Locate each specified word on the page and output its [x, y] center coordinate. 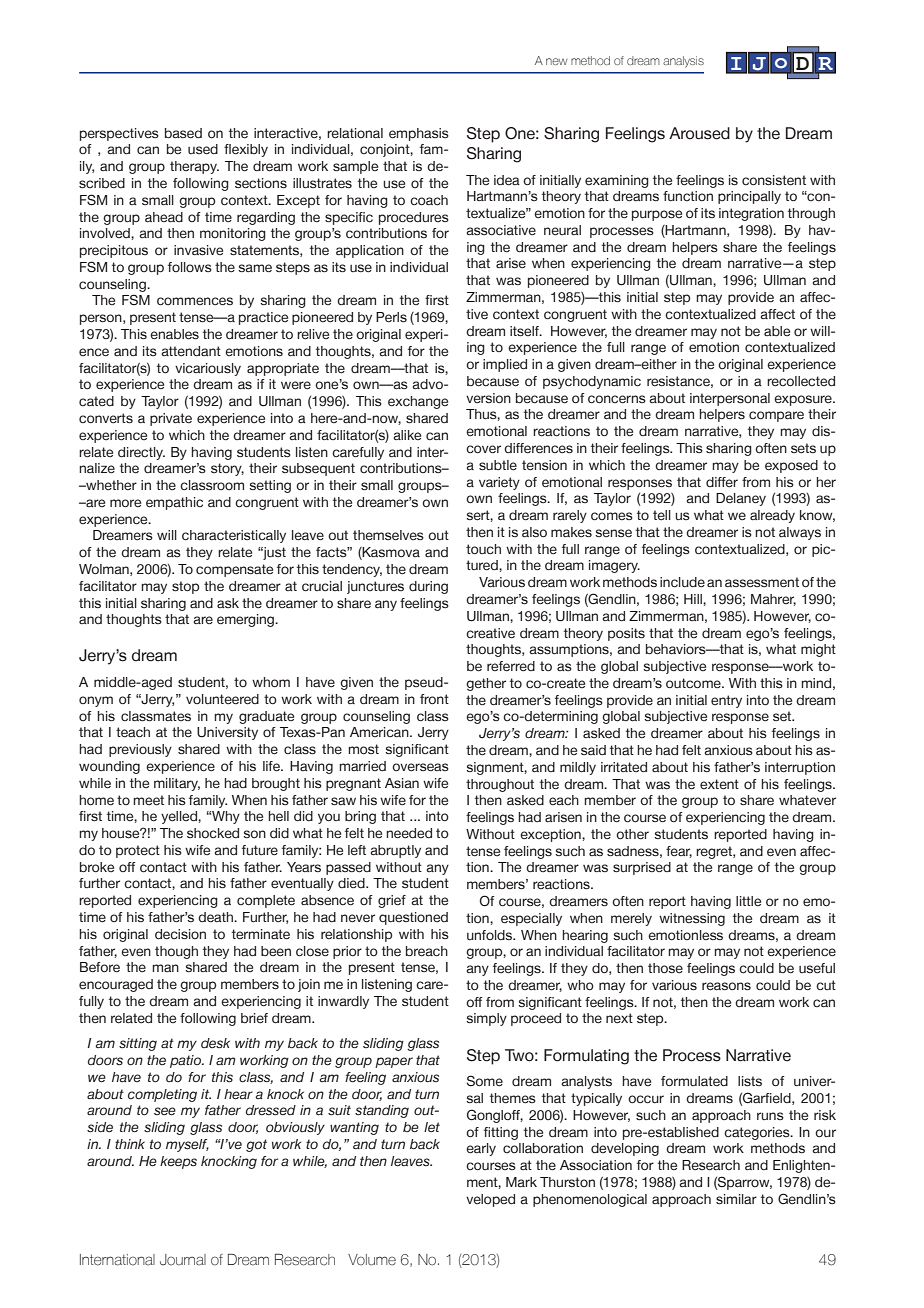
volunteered [222, 699]
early [481, 1149]
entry [726, 701]
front [434, 699]
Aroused [699, 133]
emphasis [419, 134]
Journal [183, 1260]
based [183, 133]
